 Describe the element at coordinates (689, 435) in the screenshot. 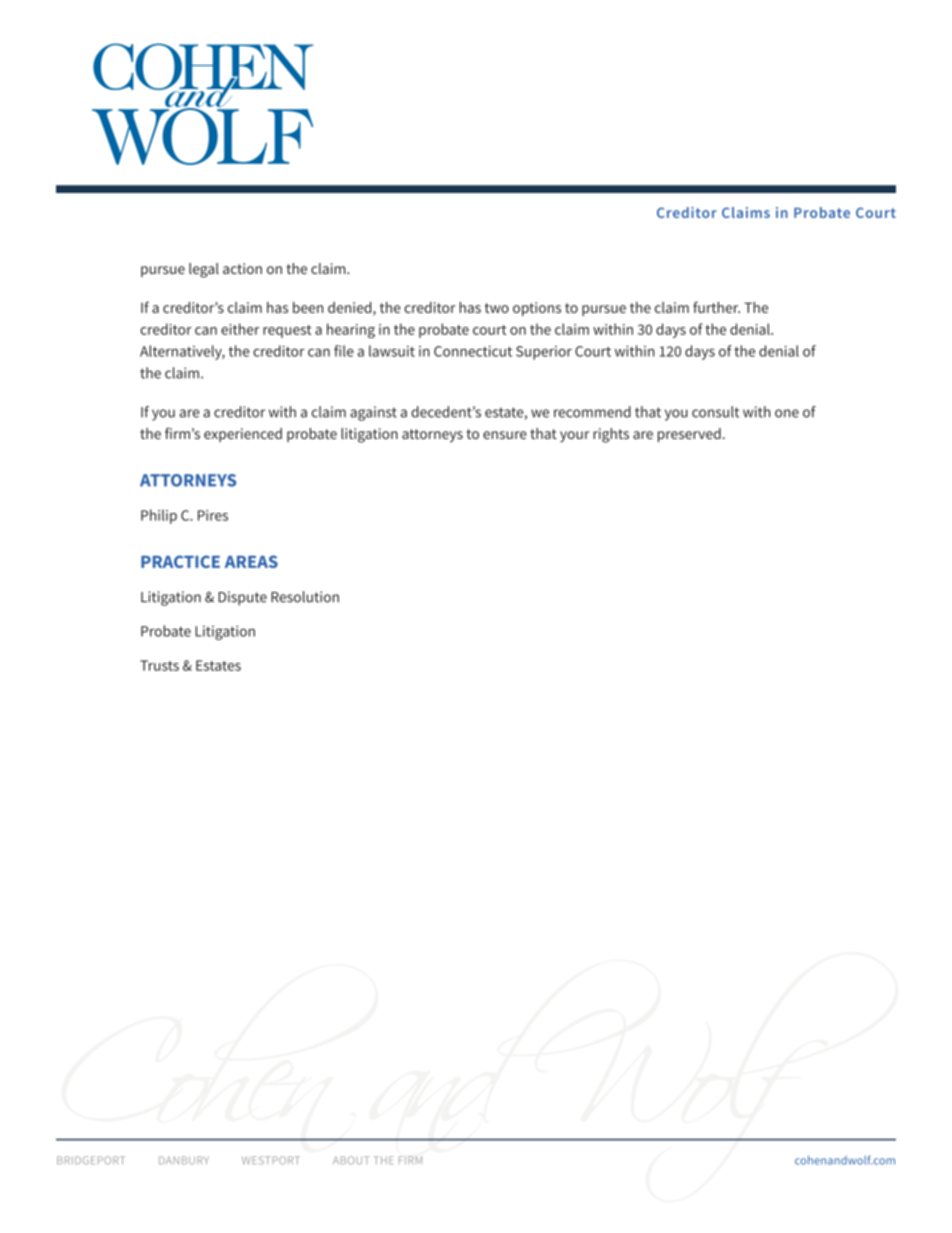

I see `preserved` at that location.
